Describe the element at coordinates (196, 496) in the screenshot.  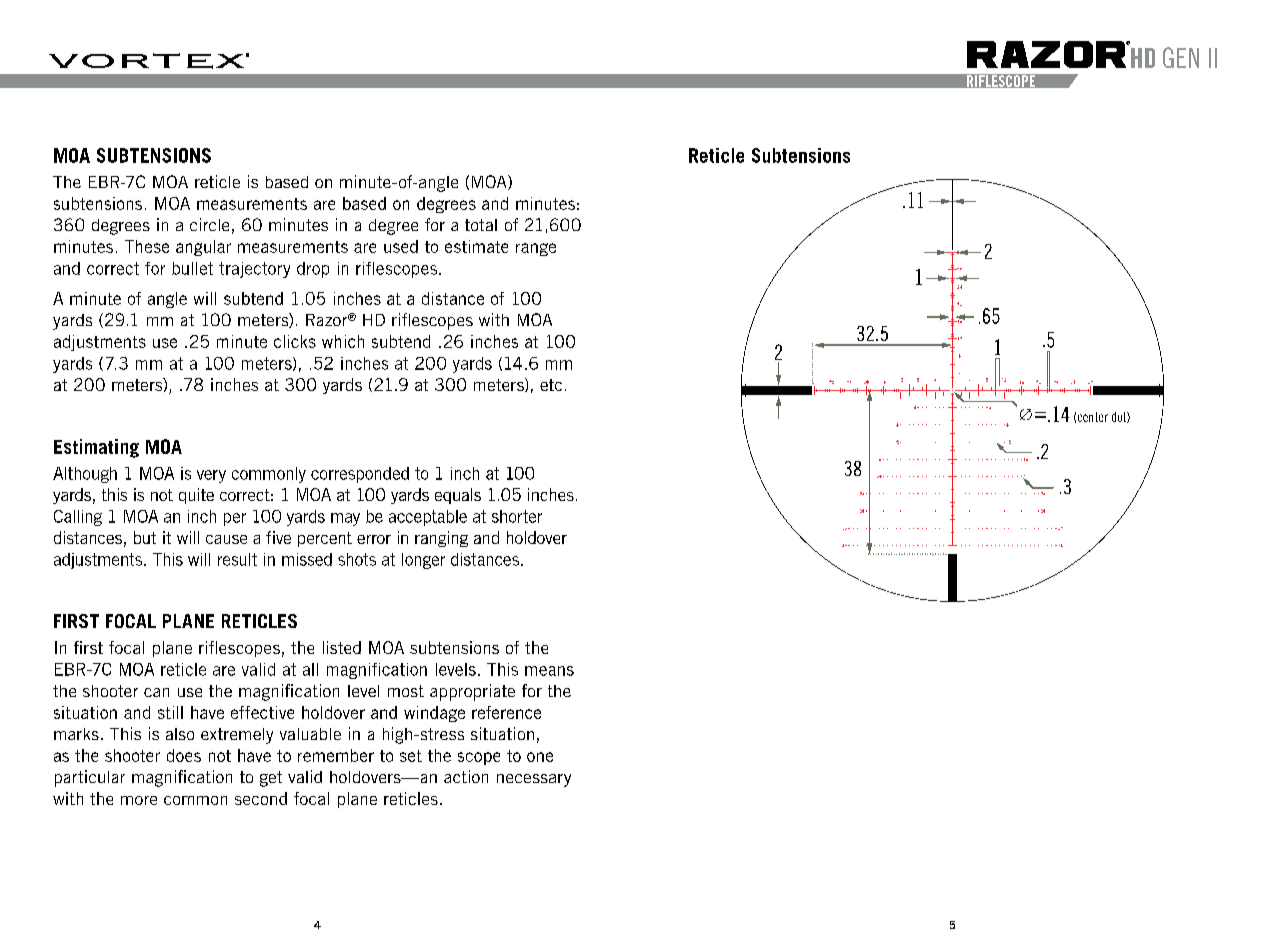
I see `quite` at that location.
